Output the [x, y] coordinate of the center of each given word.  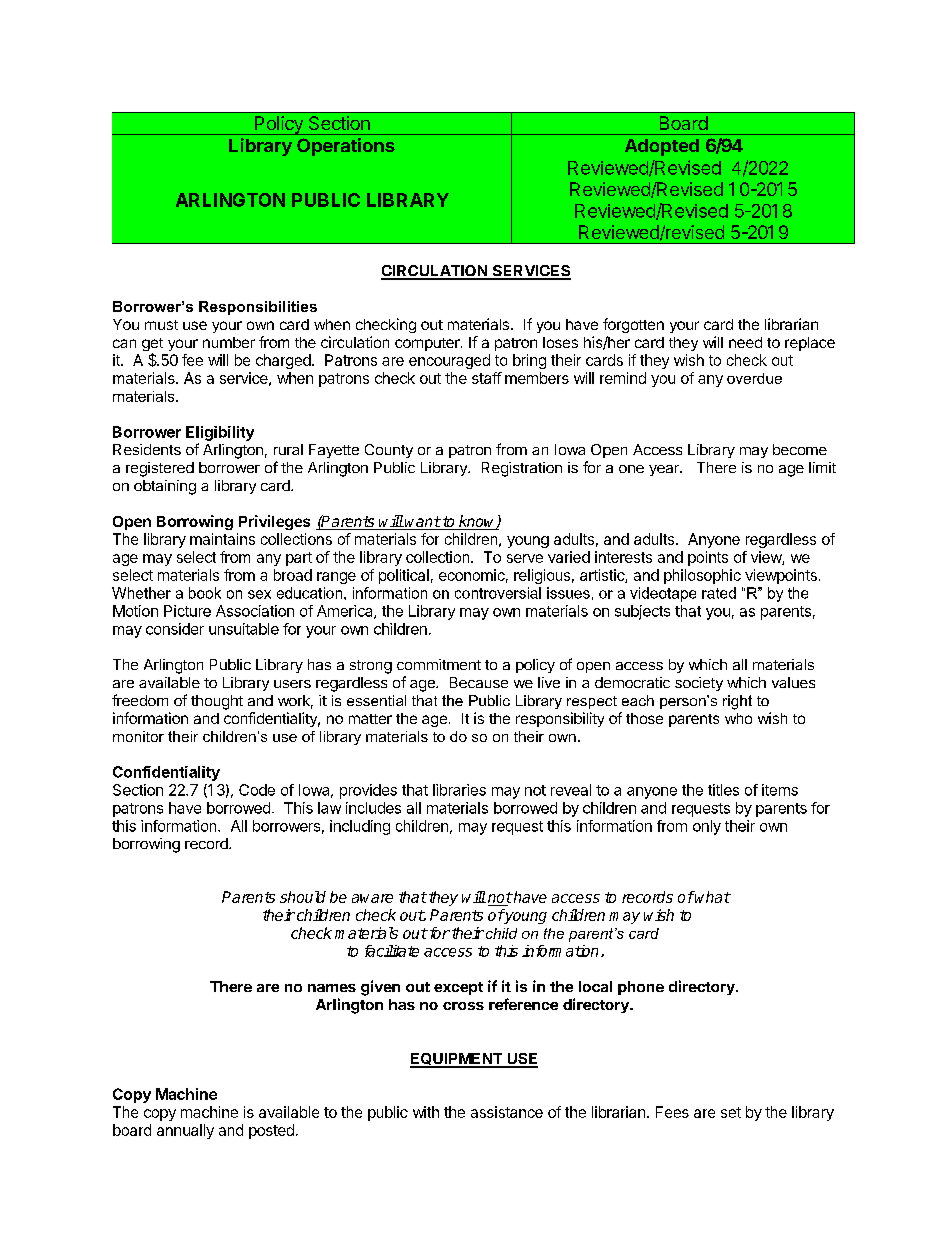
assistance [507, 1112]
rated [719, 593]
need [745, 342]
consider [175, 629]
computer [428, 344]
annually [185, 1131]
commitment [439, 664]
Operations [346, 147]
